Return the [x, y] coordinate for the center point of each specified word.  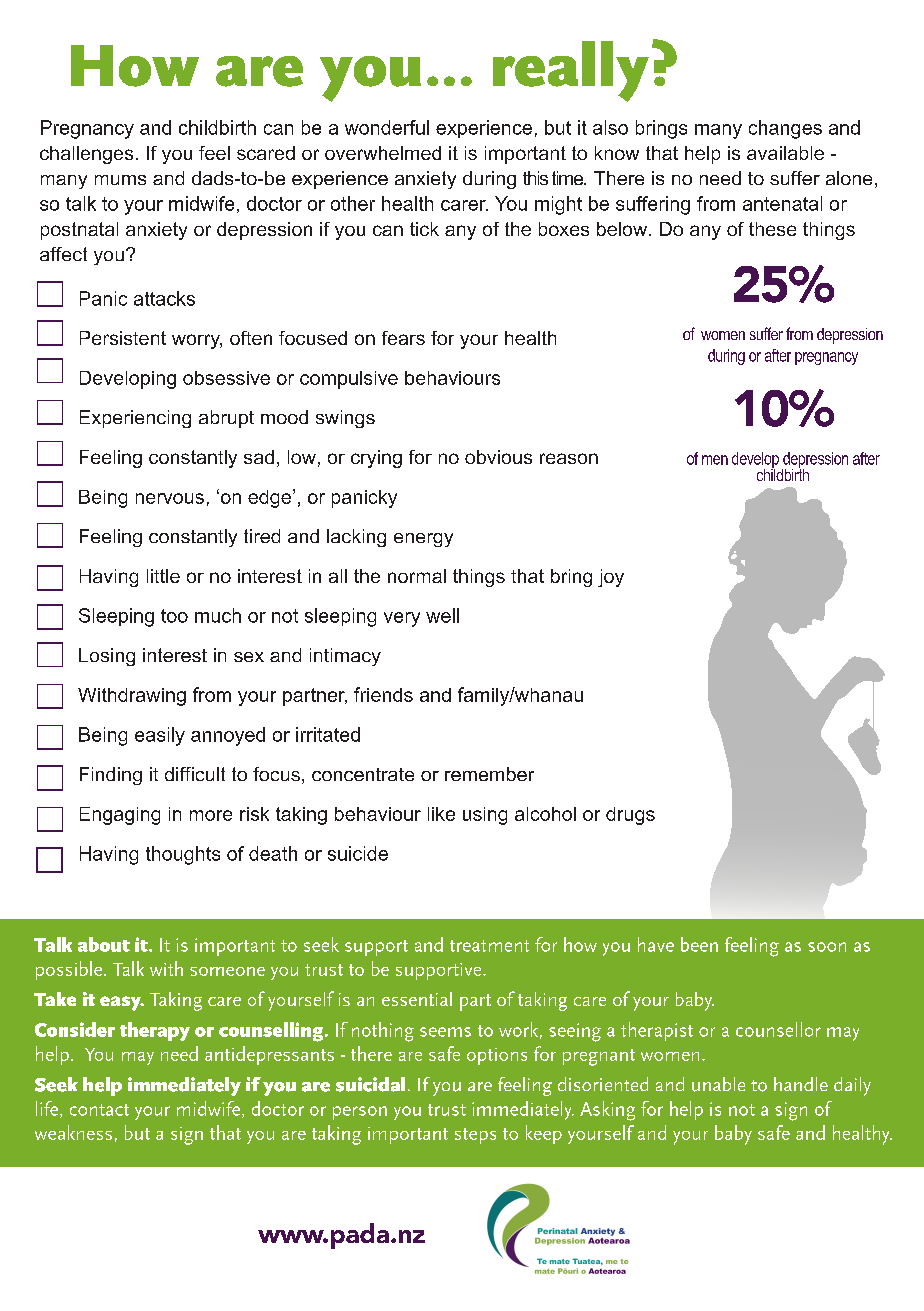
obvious [498, 457]
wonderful [387, 127]
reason [569, 458]
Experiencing [135, 419]
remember [489, 774]
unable [718, 1084]
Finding [111, 776]
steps [475, 1136]
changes [785, 129]
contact [99, 1110]
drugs [630, 816]
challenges [86, 155]
